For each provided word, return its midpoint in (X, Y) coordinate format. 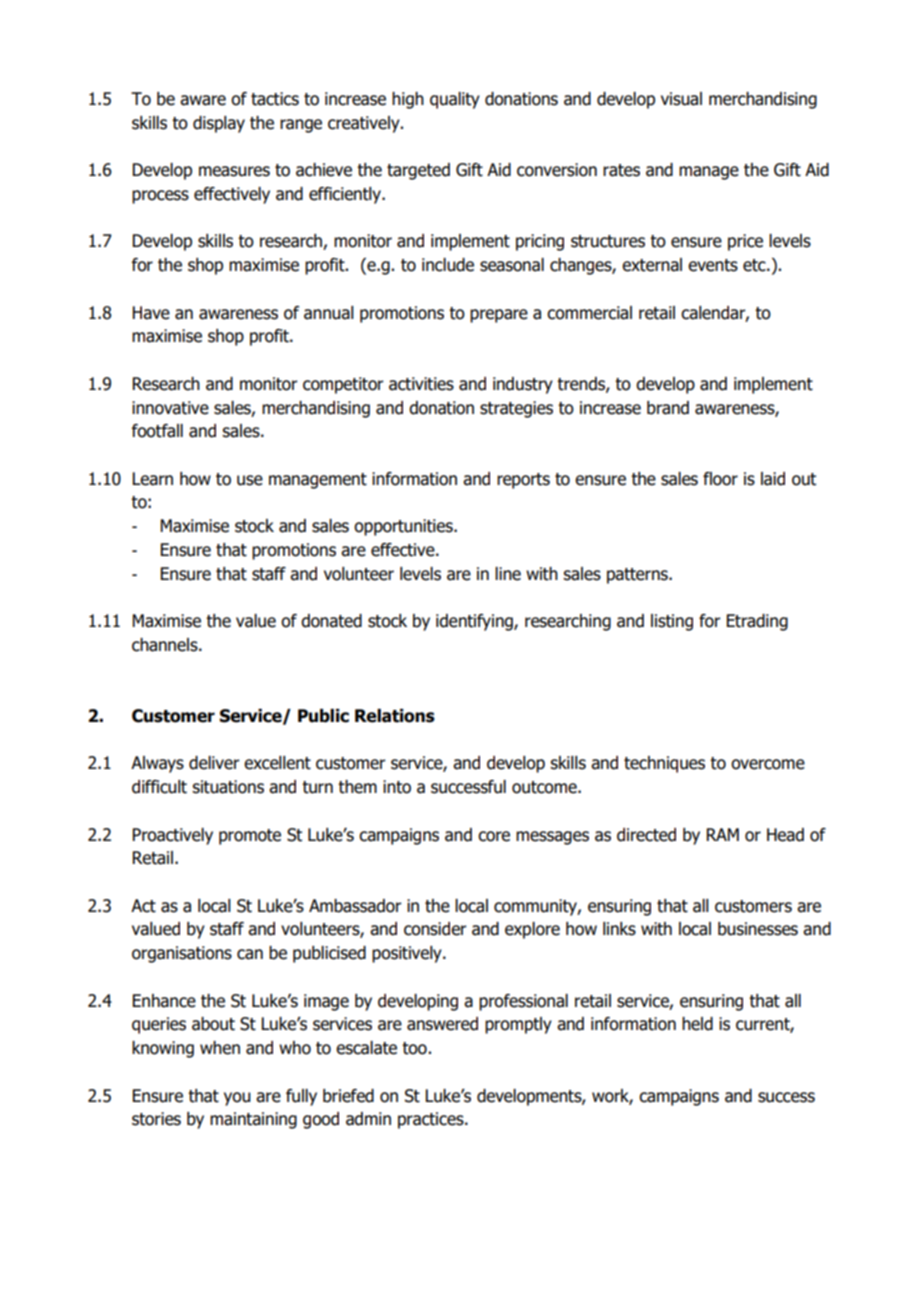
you (237, 1099)
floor (720, 479)
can (250, 954)
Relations (395, 716)
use (250, 480)
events (713, 265)
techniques (664, 764)
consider (435, 929)
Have (151, 313)
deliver (214, 763)
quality (455, 100)
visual (681, 99)
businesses (758, 929)
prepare (499, 316)
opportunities (404, 527)
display (219, 124)
